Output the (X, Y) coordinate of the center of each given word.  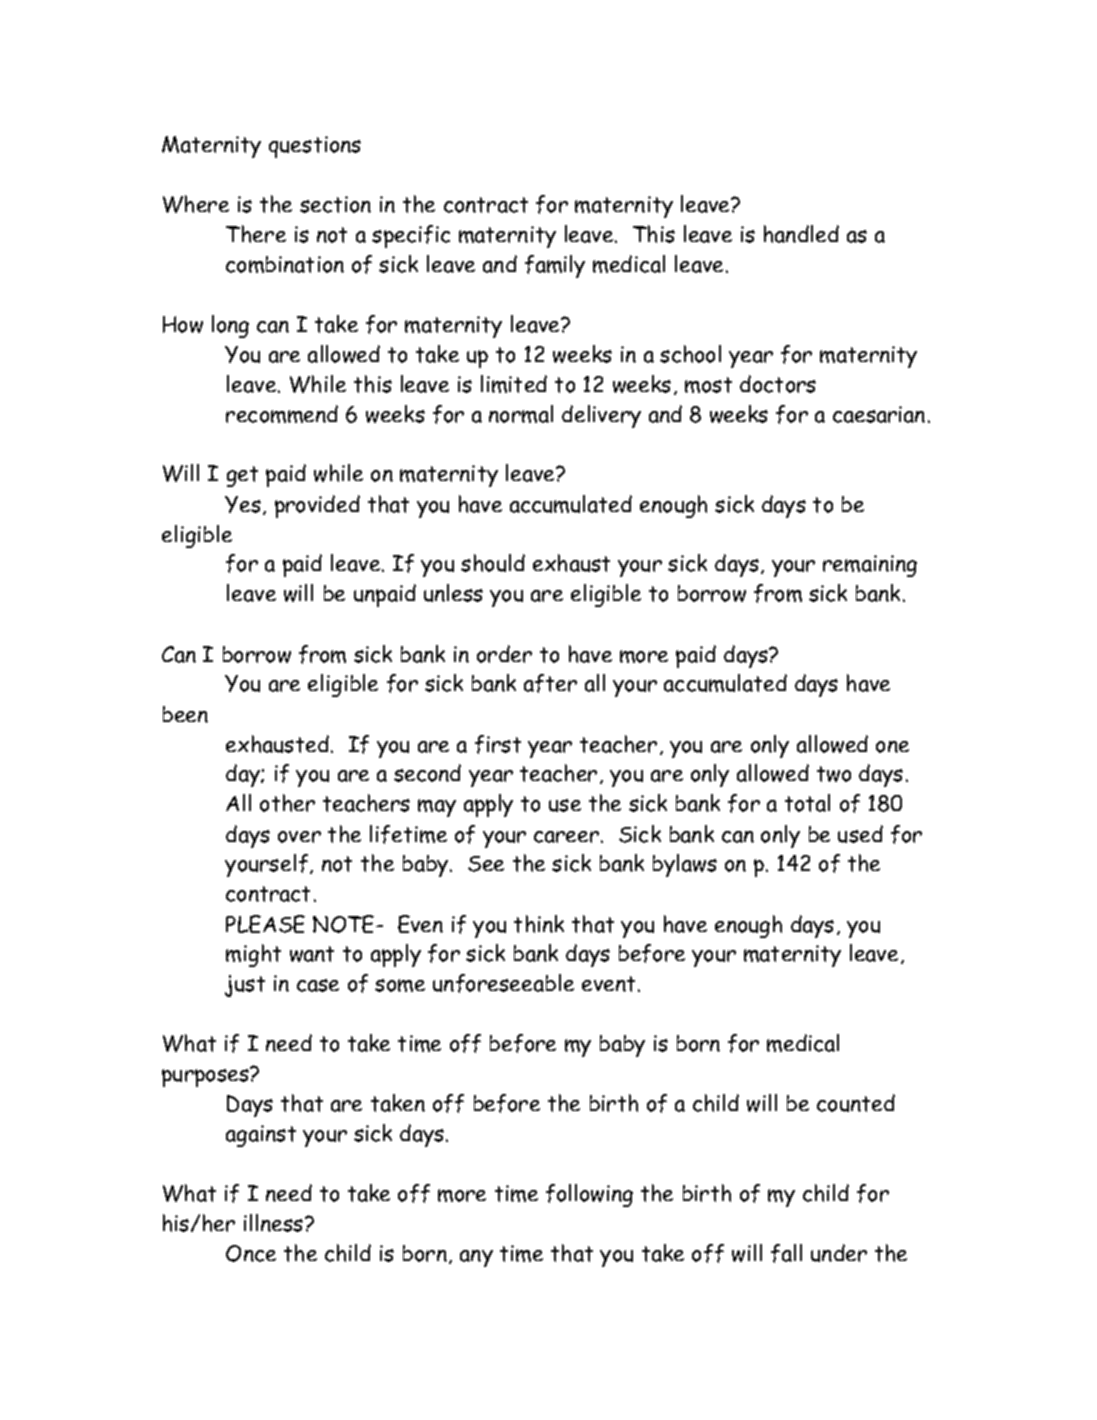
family (555, 266)
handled (801, 234)
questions (315, 147)
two (834, 774)
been (185, 714)
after (550, 683)
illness (275, 1223)
